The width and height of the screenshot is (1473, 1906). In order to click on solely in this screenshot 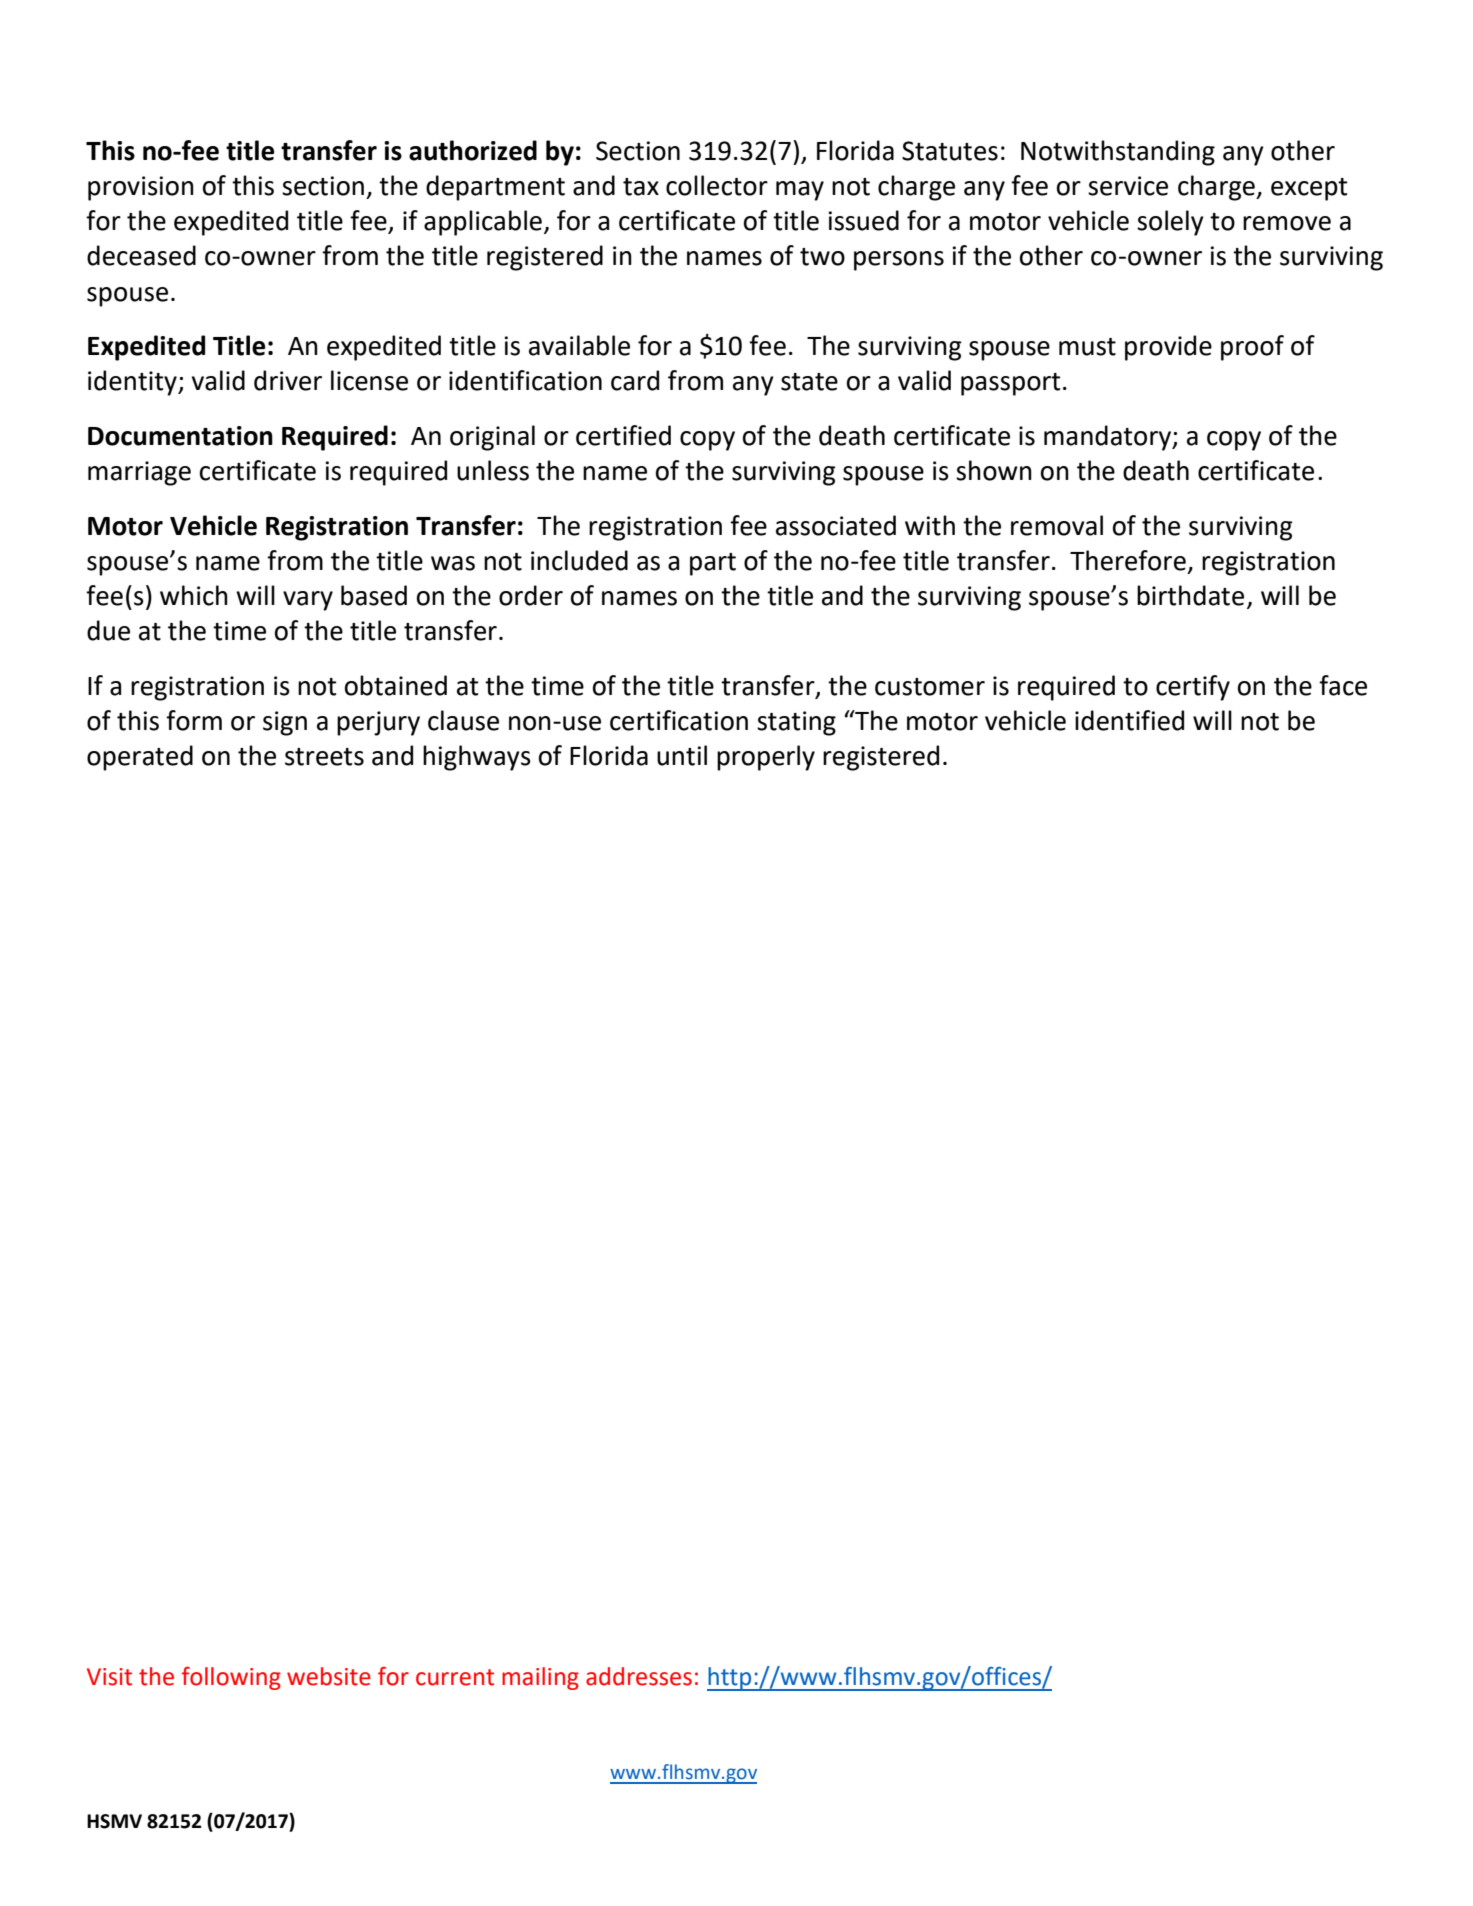, I will do `click(1170, 223)`.
